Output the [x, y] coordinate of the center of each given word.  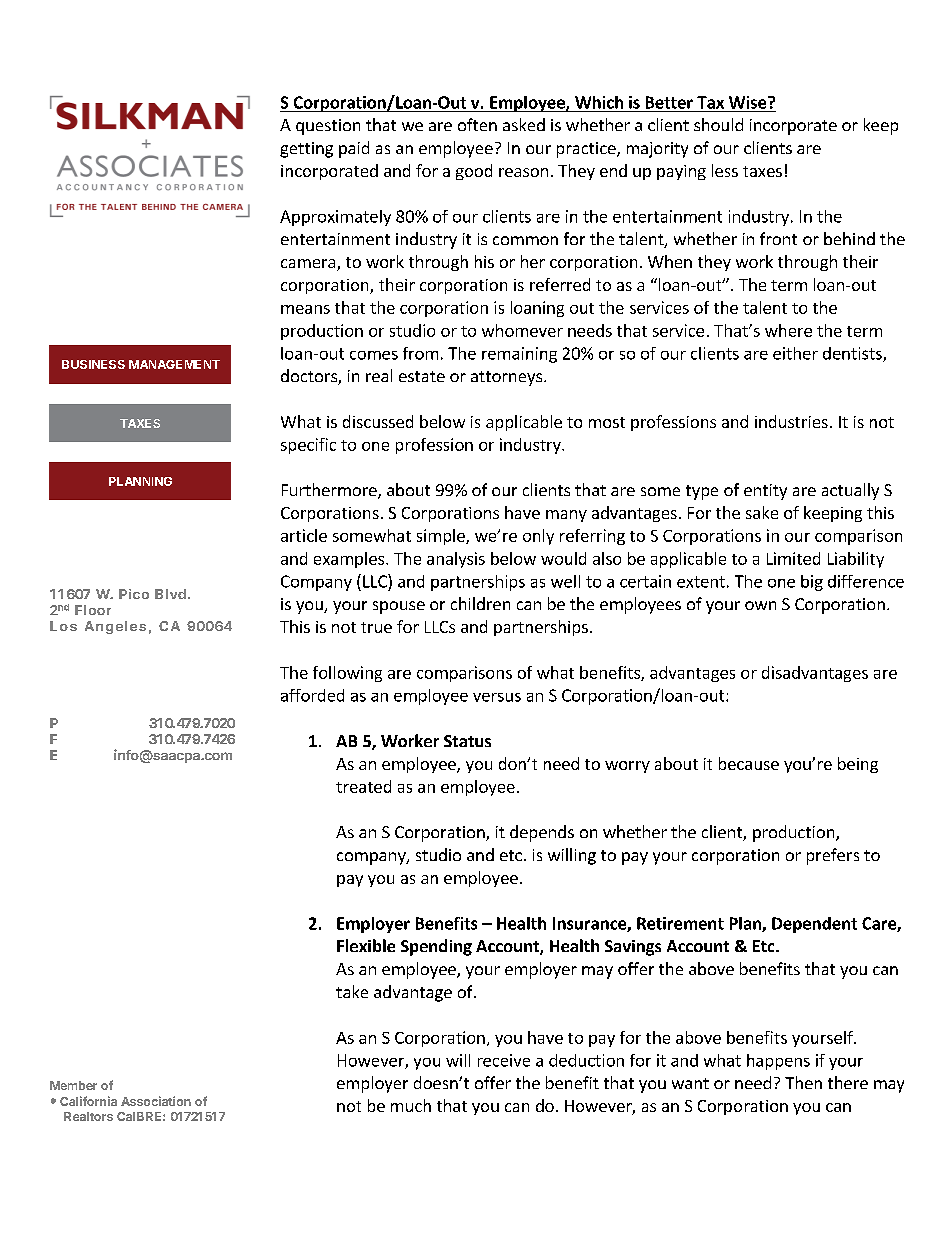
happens [778, 1062]
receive [504, 1060]
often [477, 124]
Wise [749, 102]
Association [156, 1101]
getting [306, 150]
